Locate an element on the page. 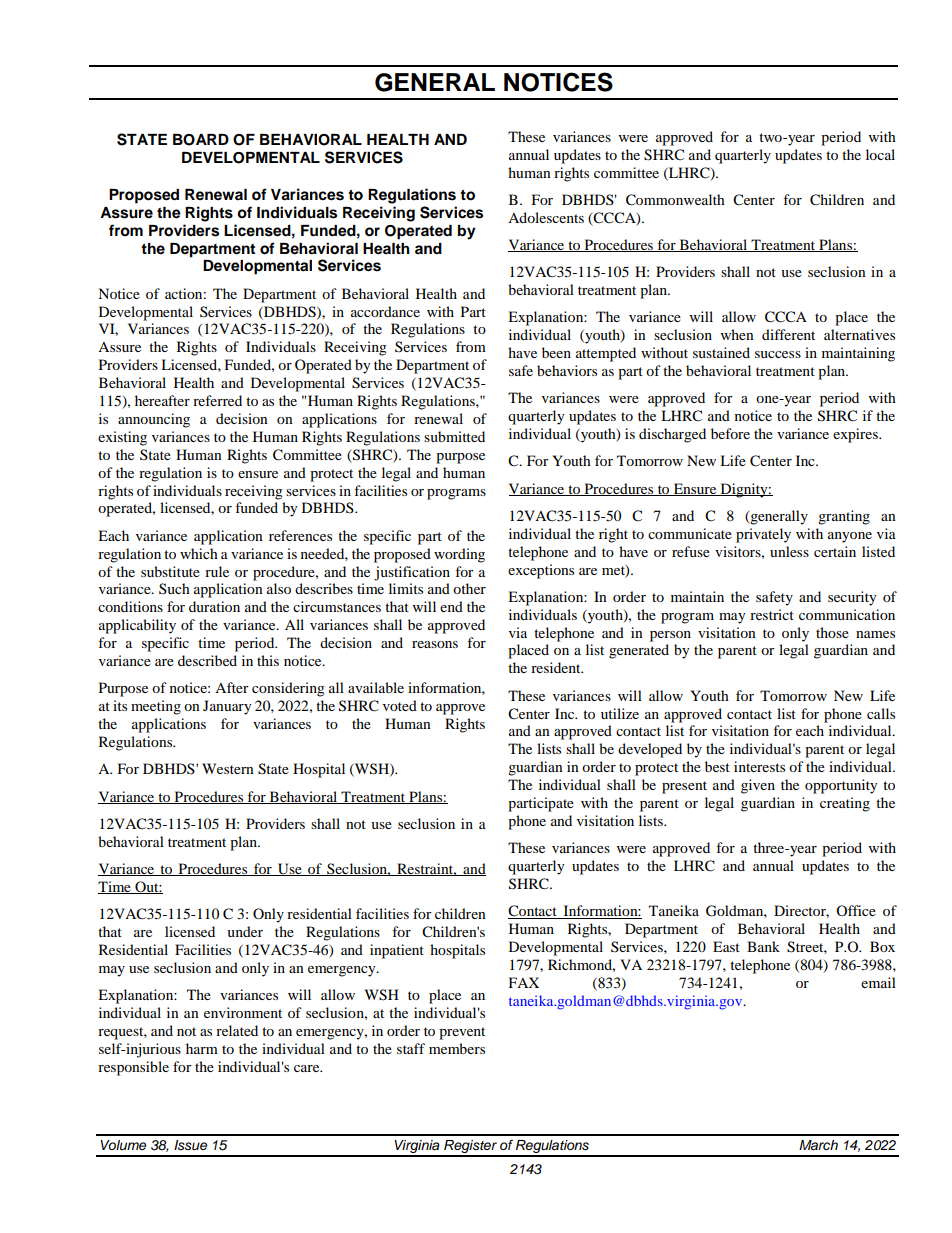 The image size is (952, 1233). reasons is located at coordinates (435, 644).
